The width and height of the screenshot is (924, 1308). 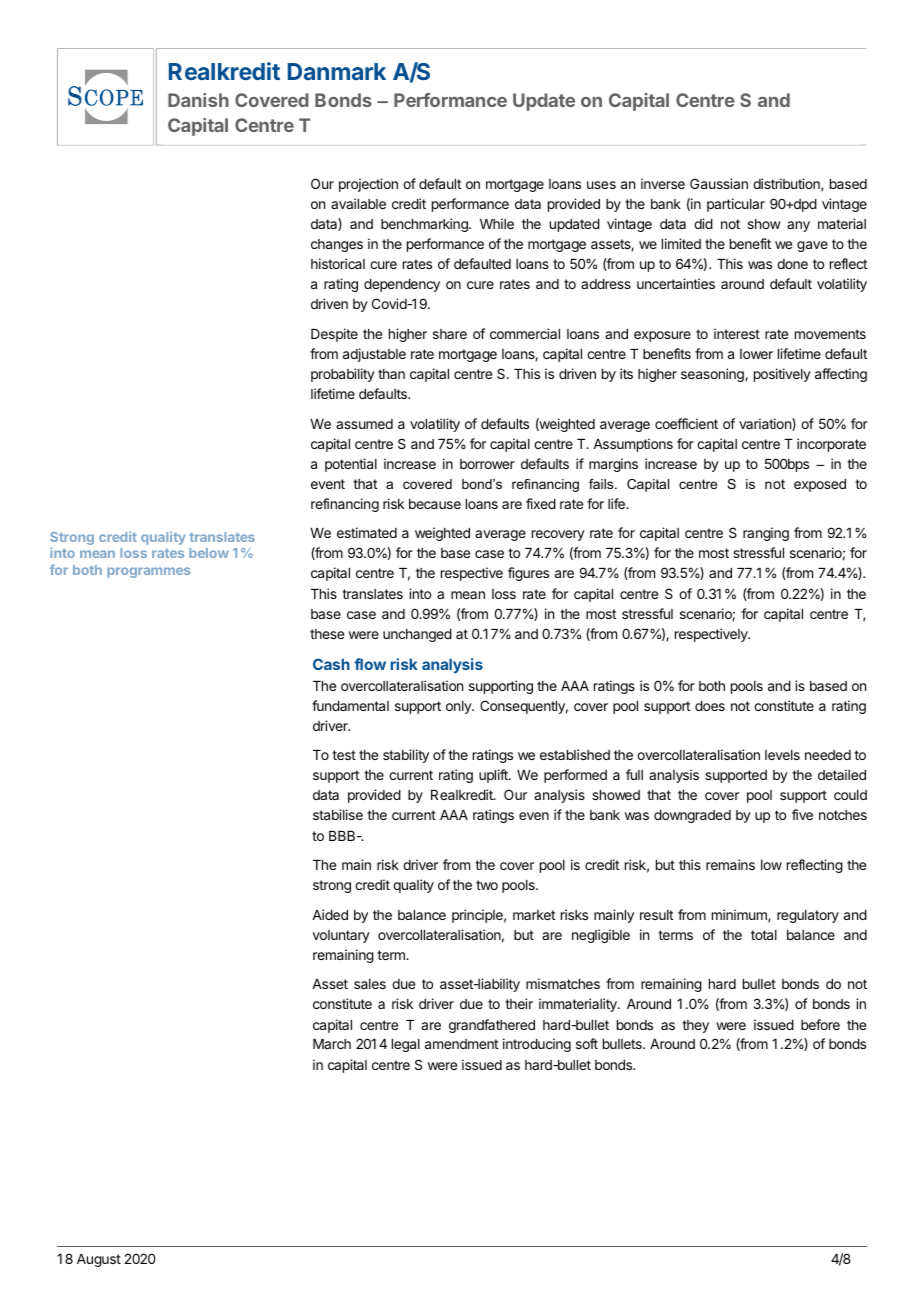 I want to click on August, so click(x=99, y=1260).
